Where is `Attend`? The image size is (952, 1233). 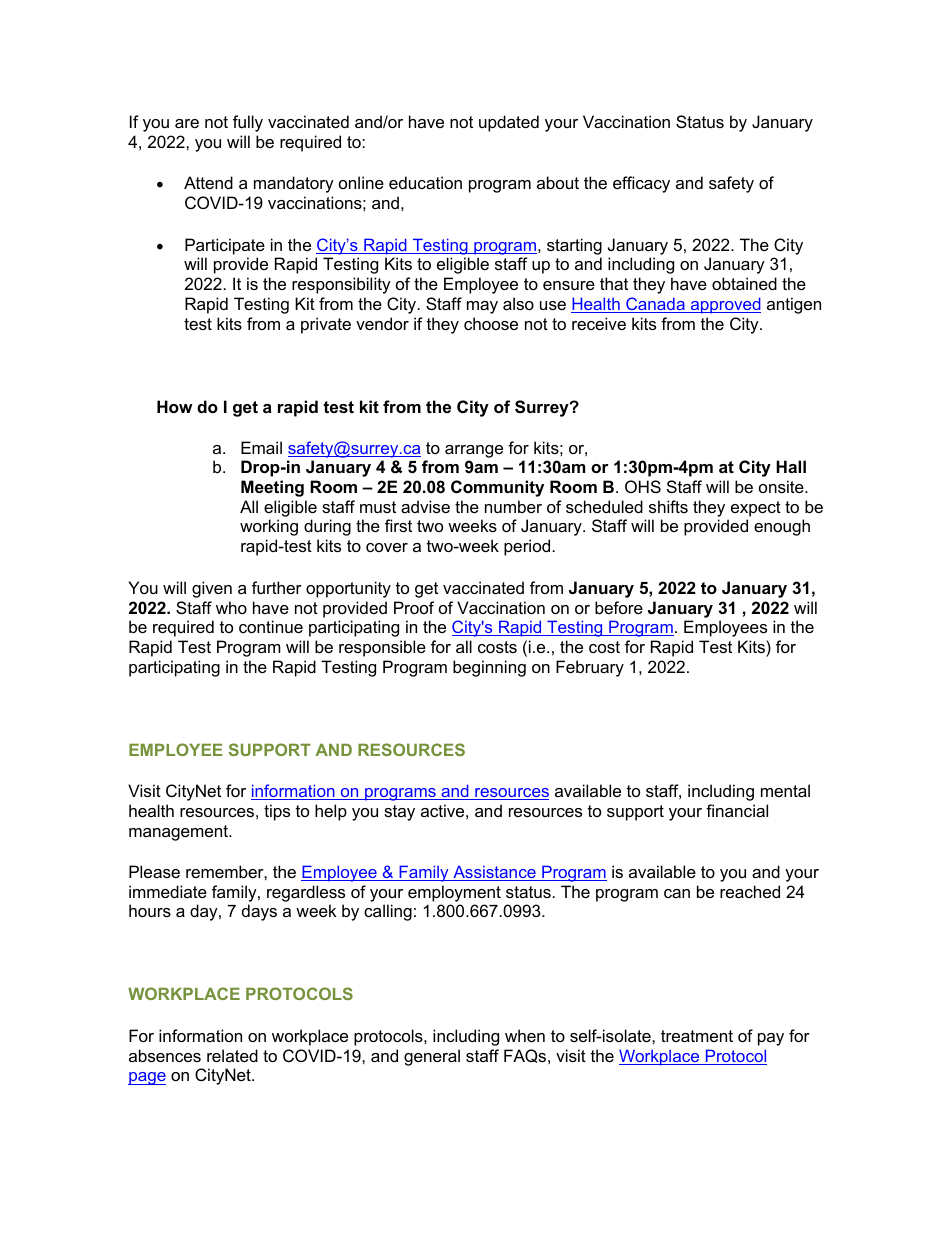 Attend is located at coordinates (208, 182).
